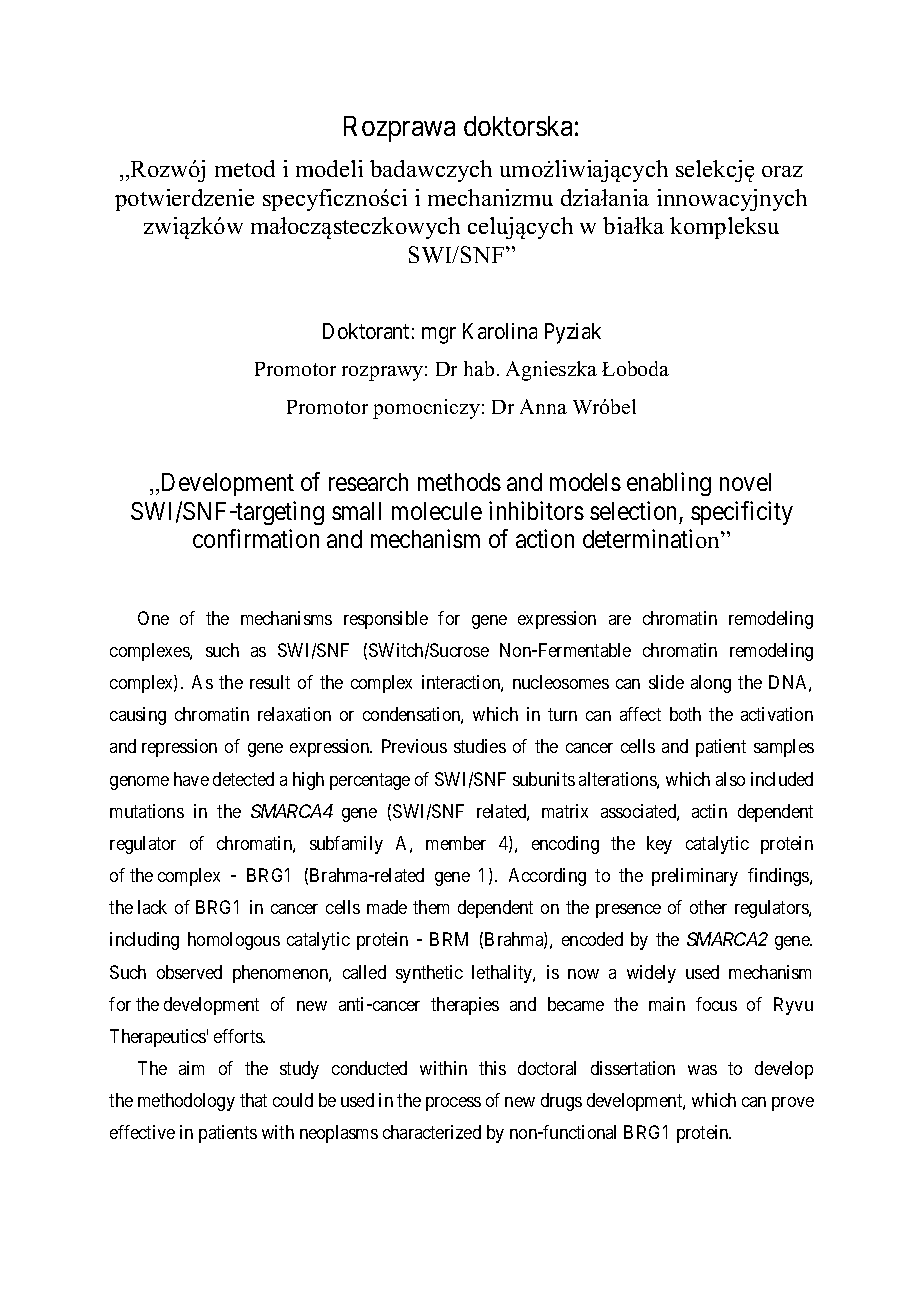  I want to click on studies, so click(480, 746).
